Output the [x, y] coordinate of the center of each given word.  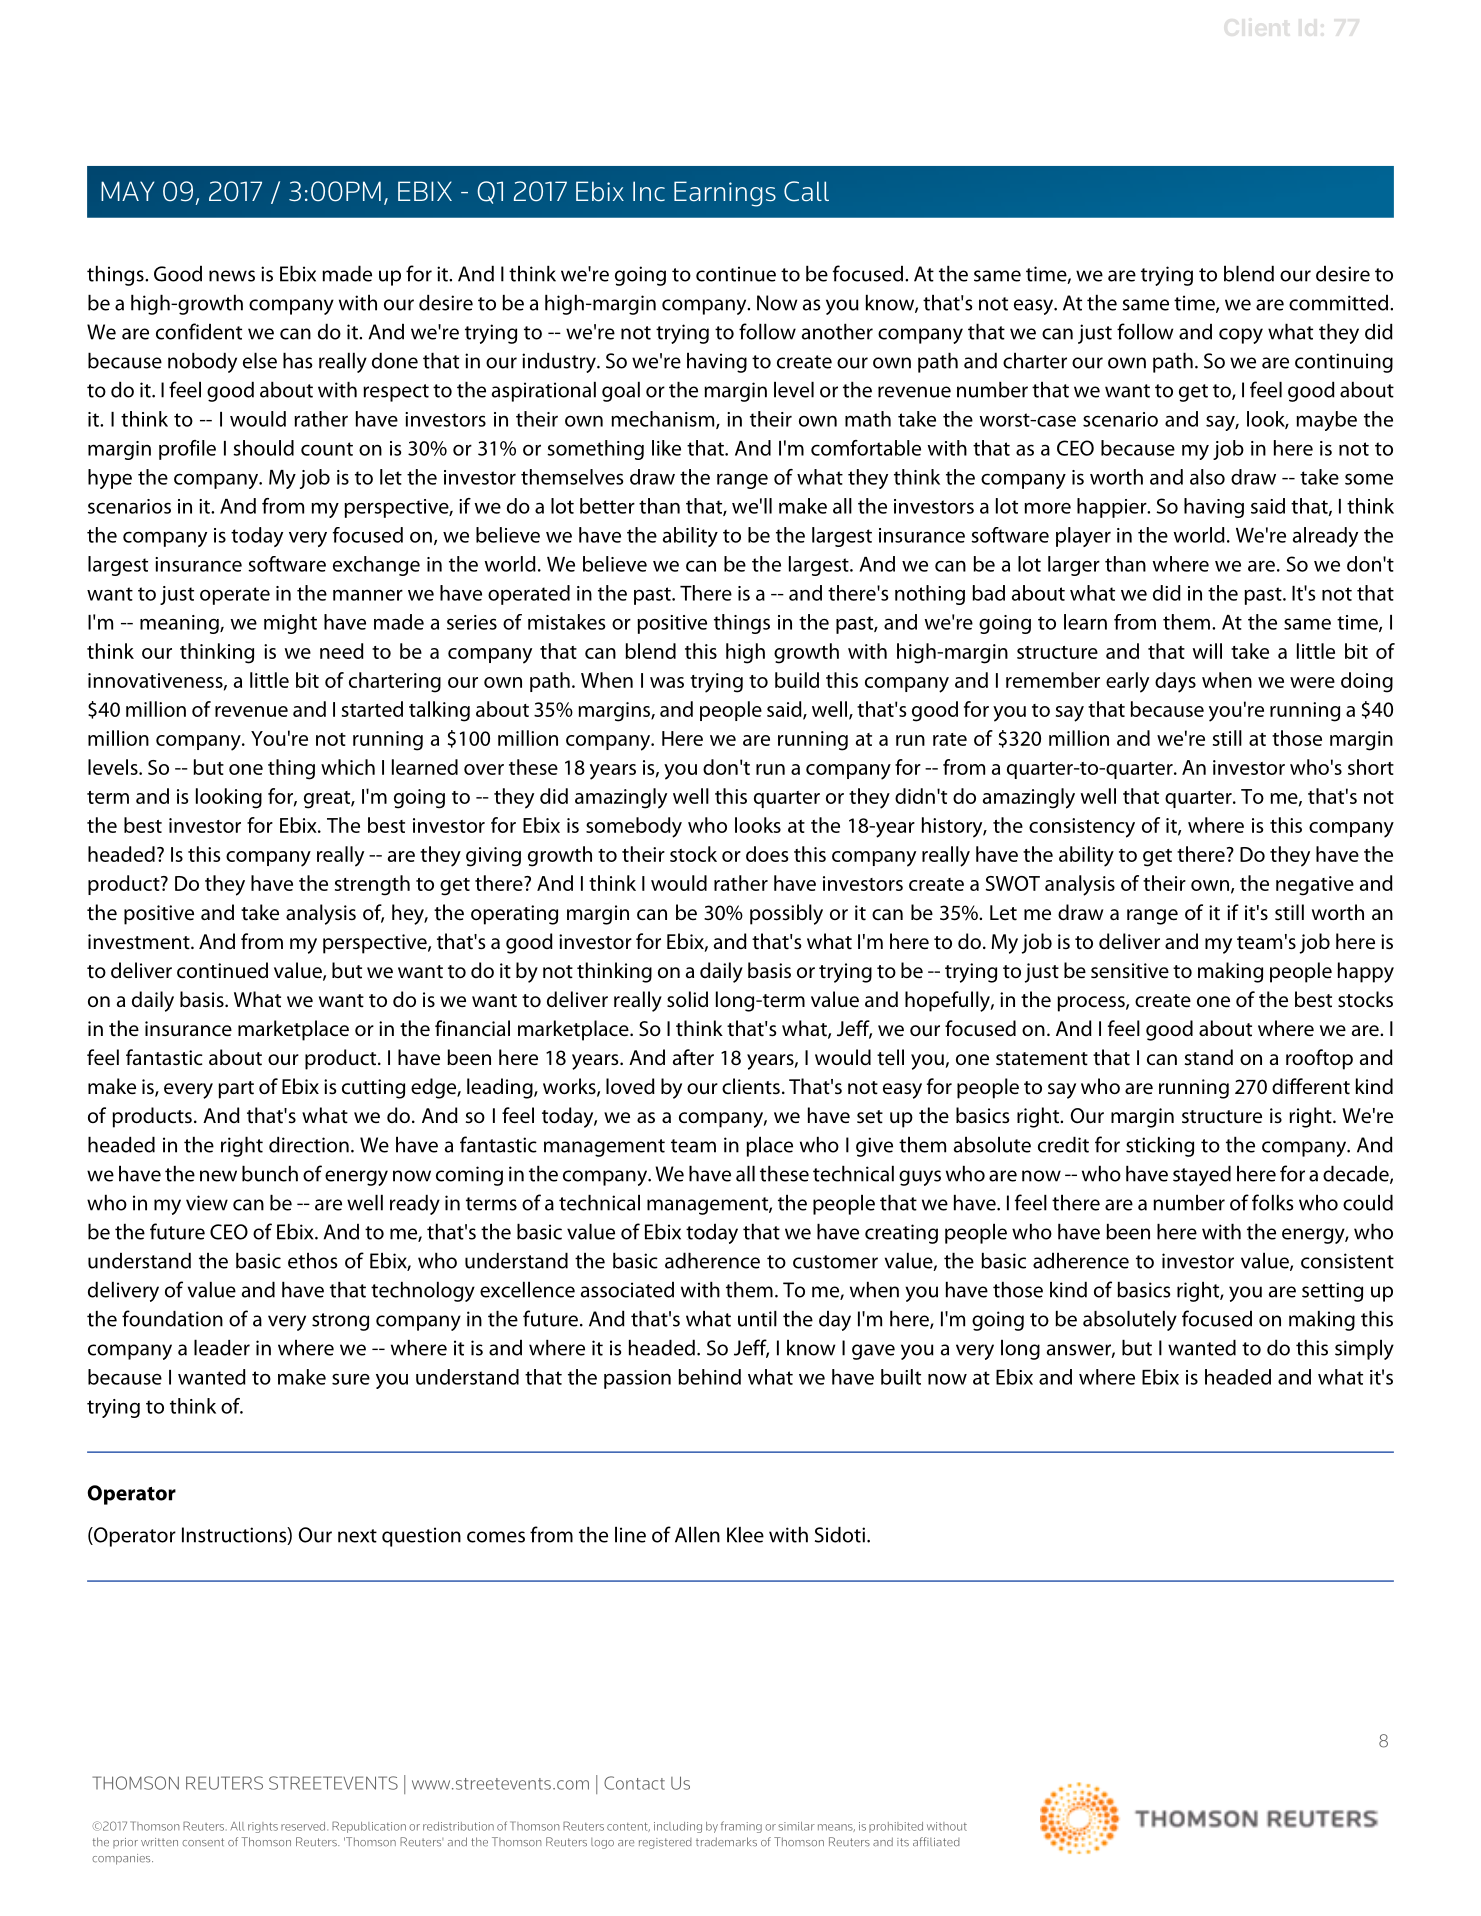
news [232, 276]
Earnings [725, 194]
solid [687, 999]
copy [1241, 336]
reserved [304, 1826]
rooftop [1319, 1059]
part [236, 1090]
